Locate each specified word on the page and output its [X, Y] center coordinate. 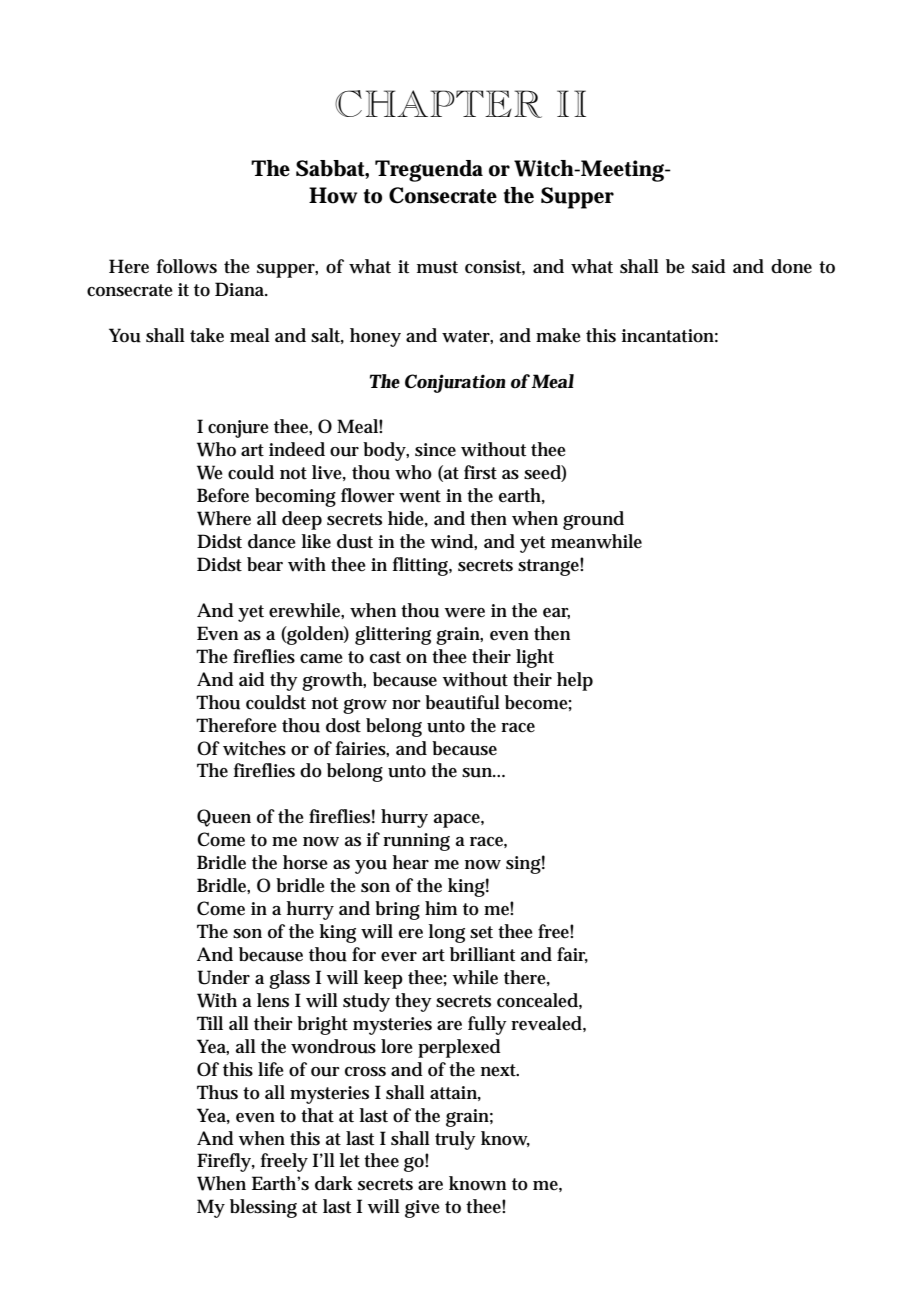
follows [187, 266]
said [709, 266]
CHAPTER [438, 104]
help [575, 681]
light [535, 658]
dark [334, 1183]
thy [284, 681]
